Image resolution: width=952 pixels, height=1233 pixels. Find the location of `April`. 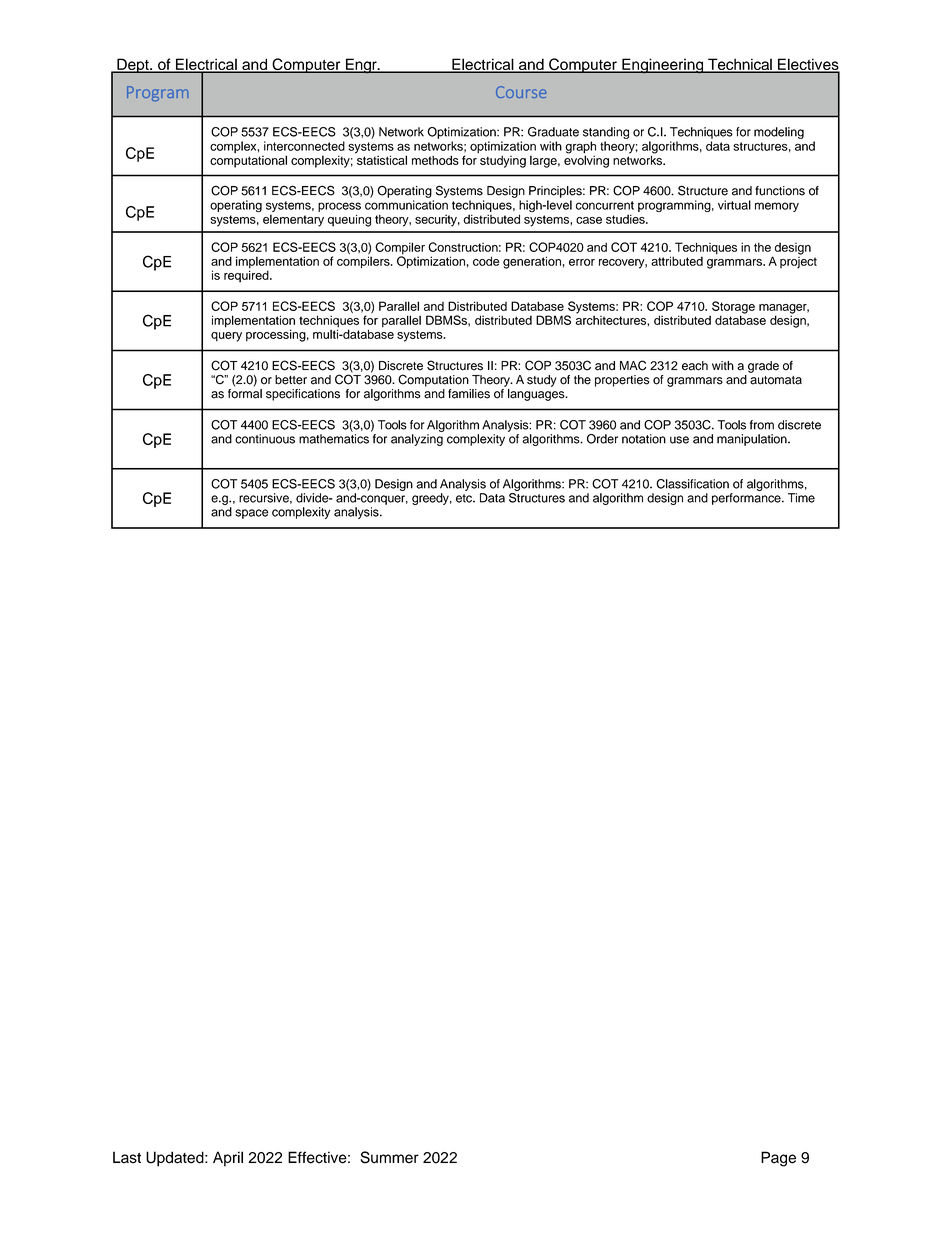

April is located at coordinates (228, 1159).
